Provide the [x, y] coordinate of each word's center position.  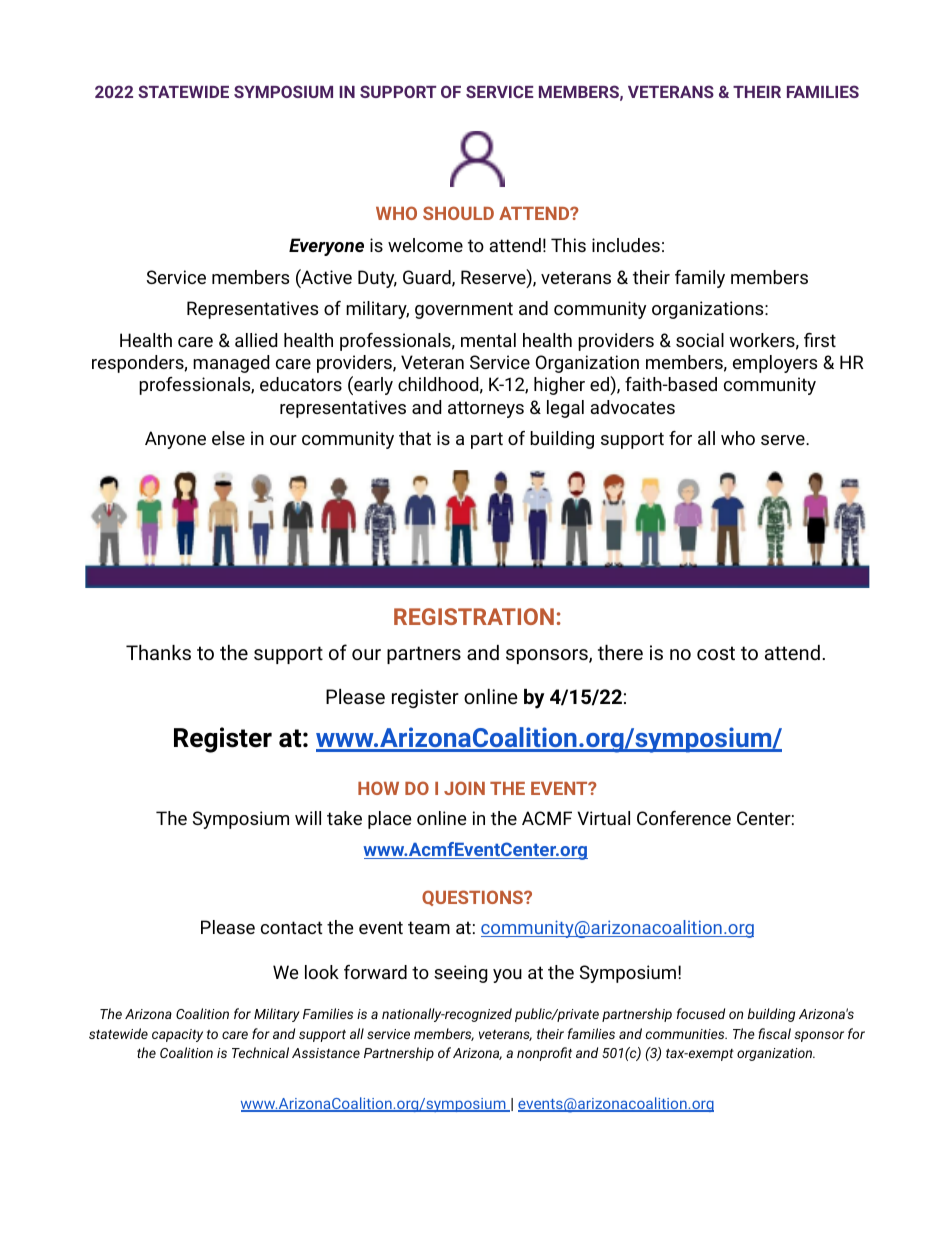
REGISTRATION [474, 616]
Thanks [158, 652]
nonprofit [544, 1054]
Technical [260, 1052]
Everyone [326, 247]
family [700, 279]
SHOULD [458, 213]
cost [716, 653]
